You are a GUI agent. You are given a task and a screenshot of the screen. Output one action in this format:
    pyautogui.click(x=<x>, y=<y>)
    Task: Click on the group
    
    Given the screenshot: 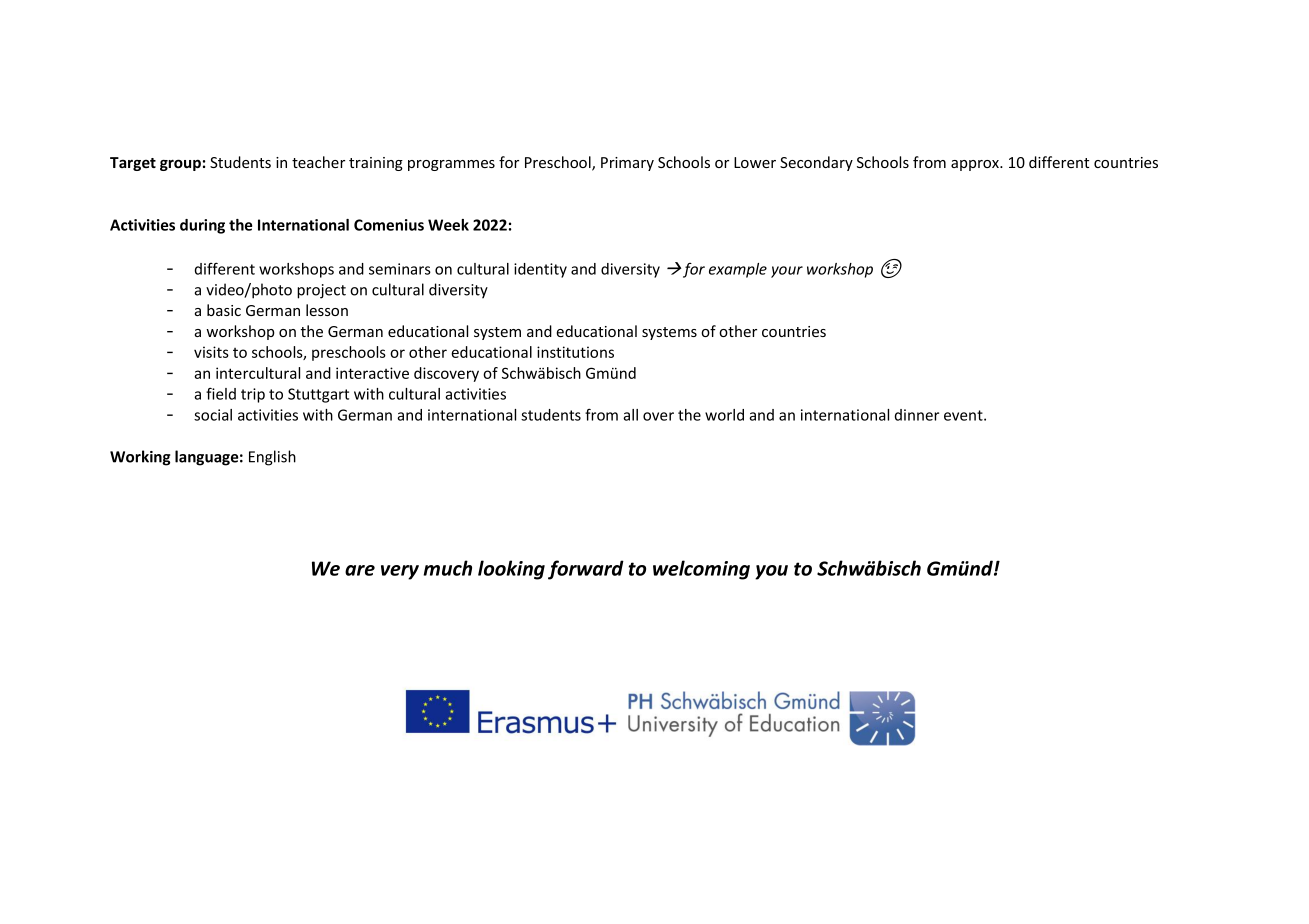 What is the action you would take?
    pyautogui.click(x=180, y=165)
